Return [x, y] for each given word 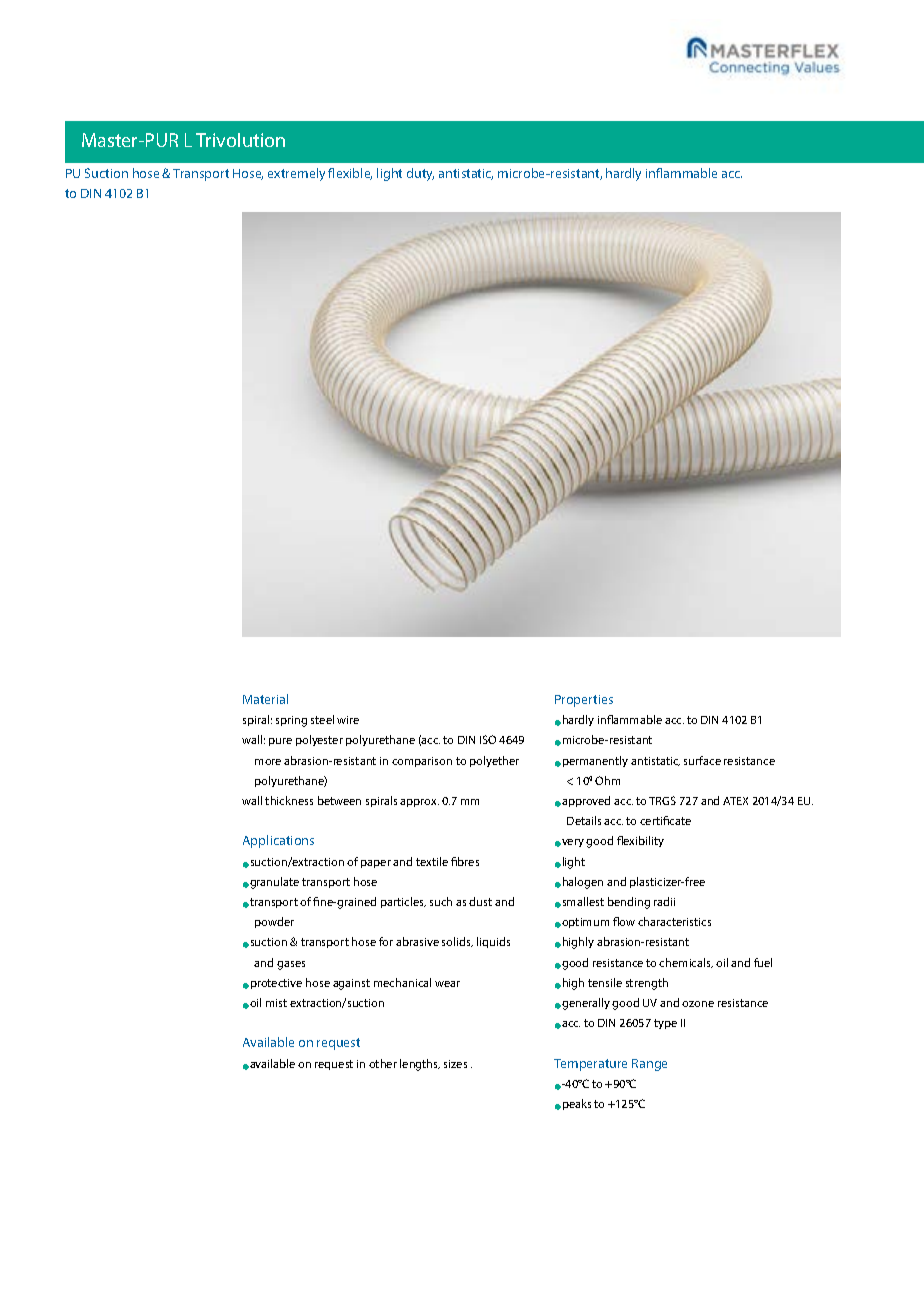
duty [420, 174]
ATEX [735, 801]
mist [276, 1003]
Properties [584, 701]
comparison [422, 762]
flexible [350, 174]
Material [265, 699]
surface [702, 760]
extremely [296, 174]
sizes [455, 1064]
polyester [319, 740]
